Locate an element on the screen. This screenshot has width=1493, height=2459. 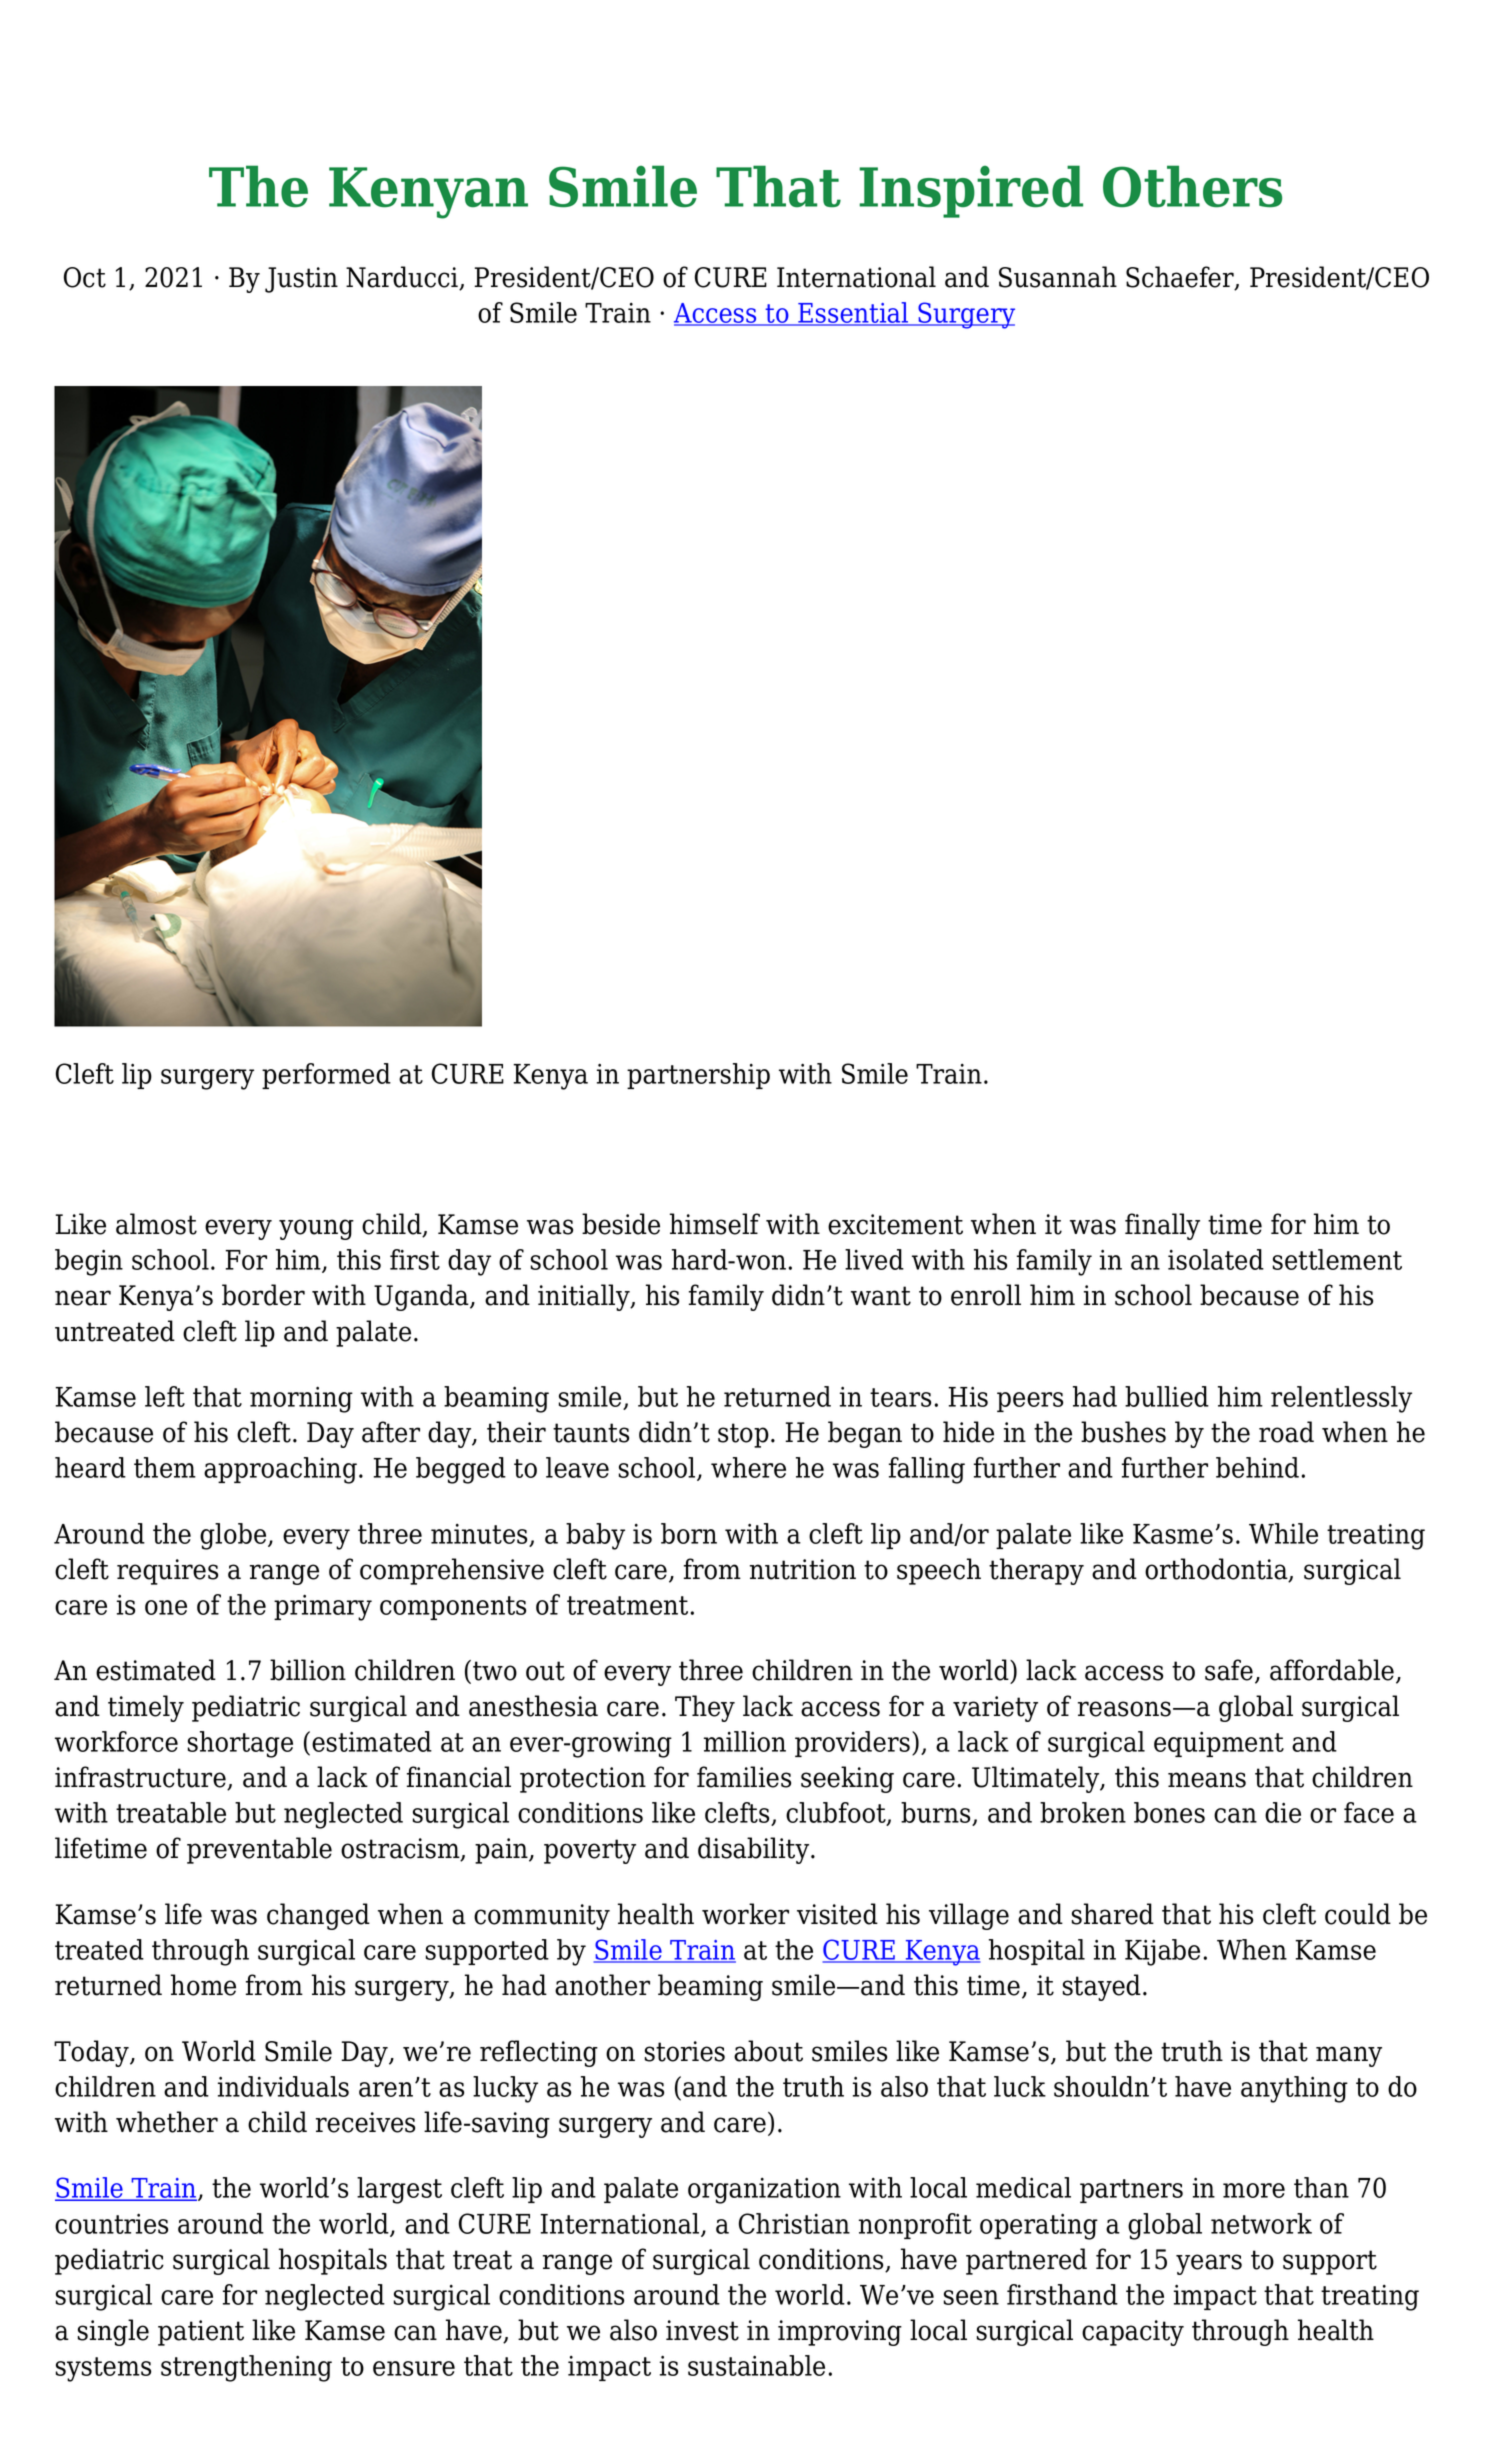
shortage is located at coordinates (240, 1744).
